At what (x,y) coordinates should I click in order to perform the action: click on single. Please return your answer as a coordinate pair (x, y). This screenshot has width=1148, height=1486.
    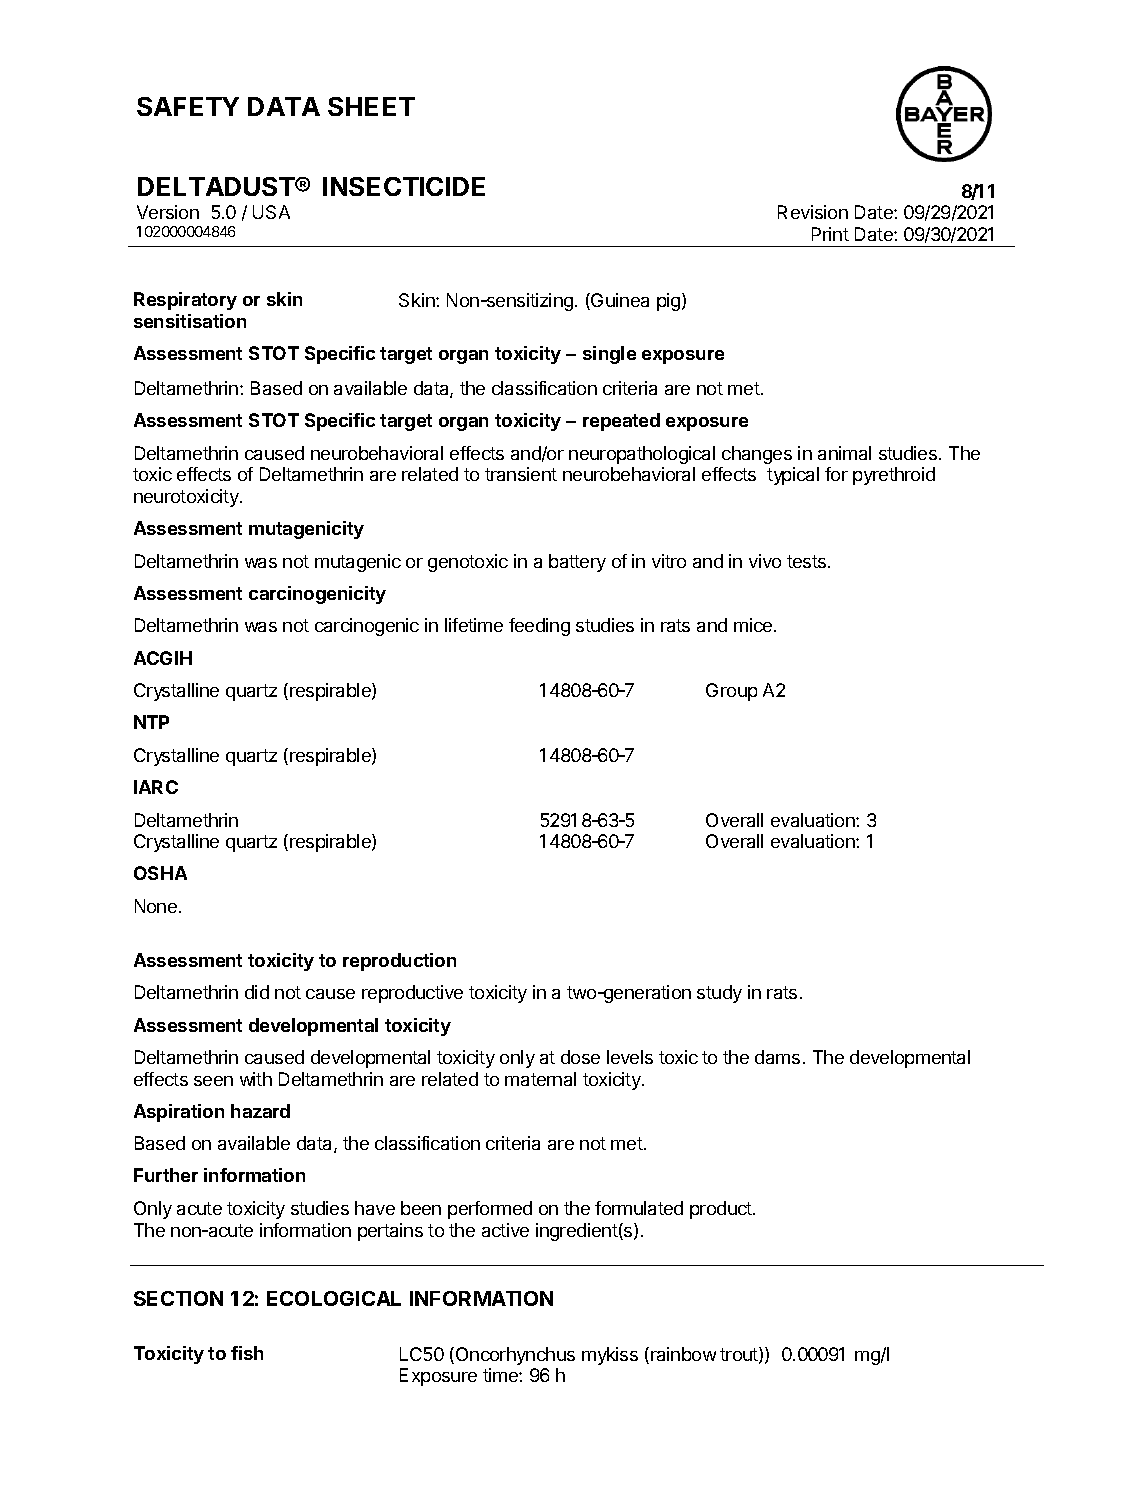
    Looking at the image, I should click on (609, 355).
